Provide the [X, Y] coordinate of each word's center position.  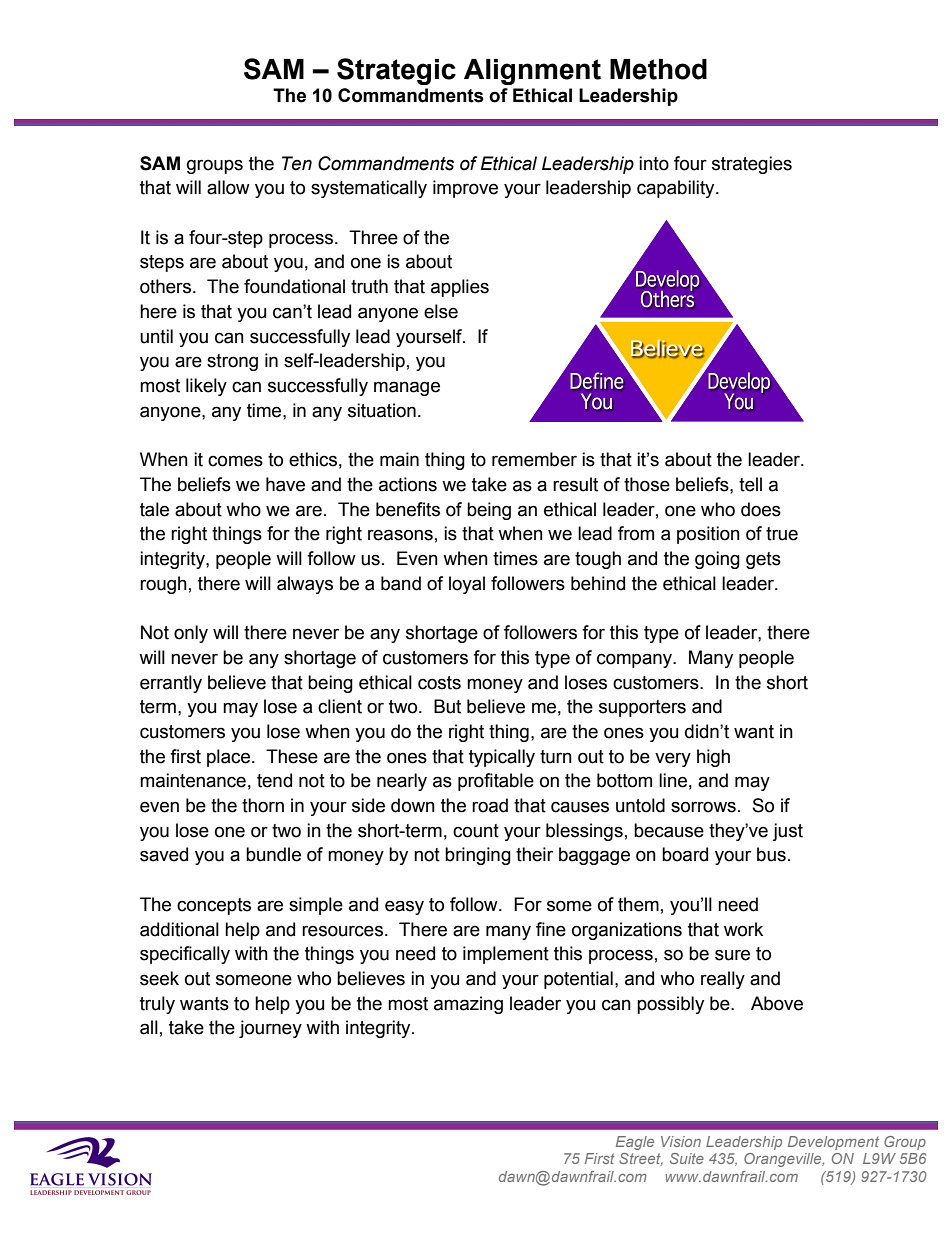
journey [270, 1029]
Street [641, 1159]
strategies [752, 165]
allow [228, 187]
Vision [681, 1141]
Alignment [532, 72]
